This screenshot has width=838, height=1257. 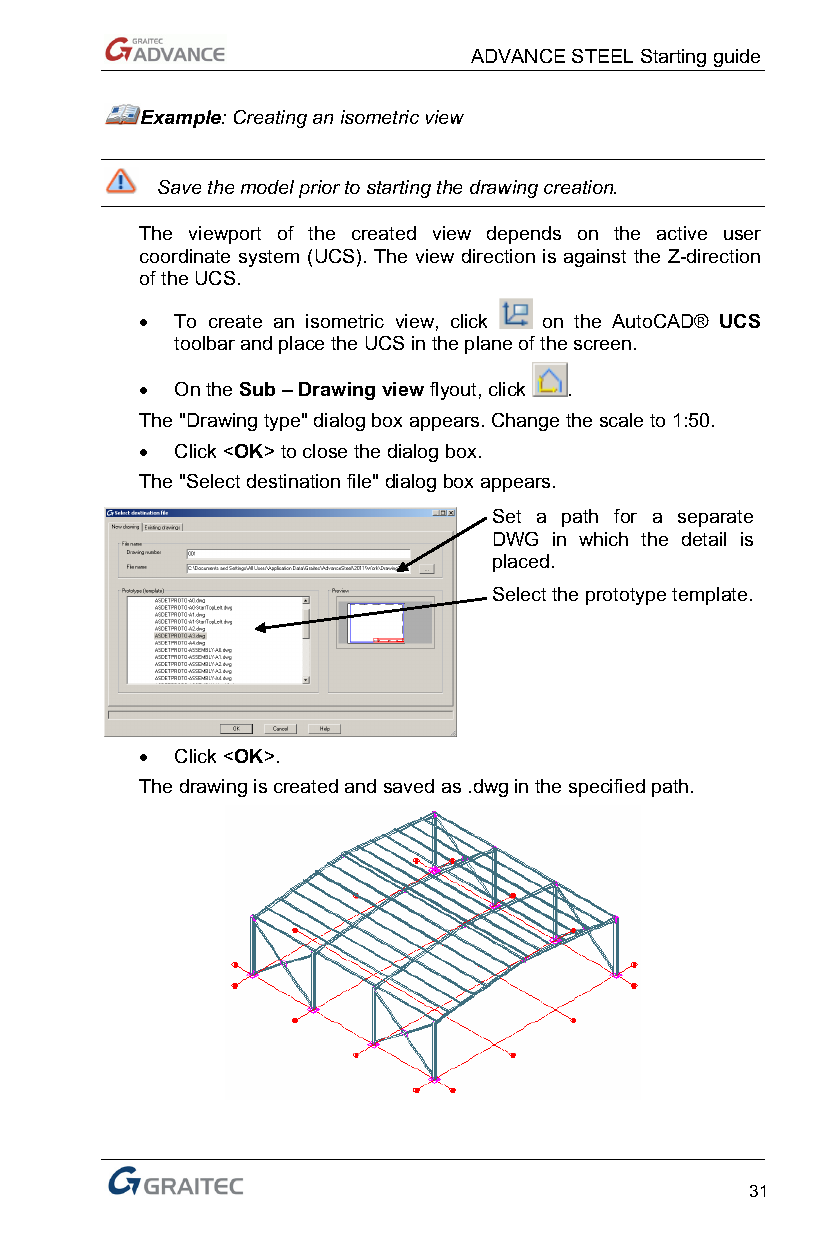 What do you see at coordinates (525, 422) in the screenshot?
I see `Change` at bounding box center [525, 422].
